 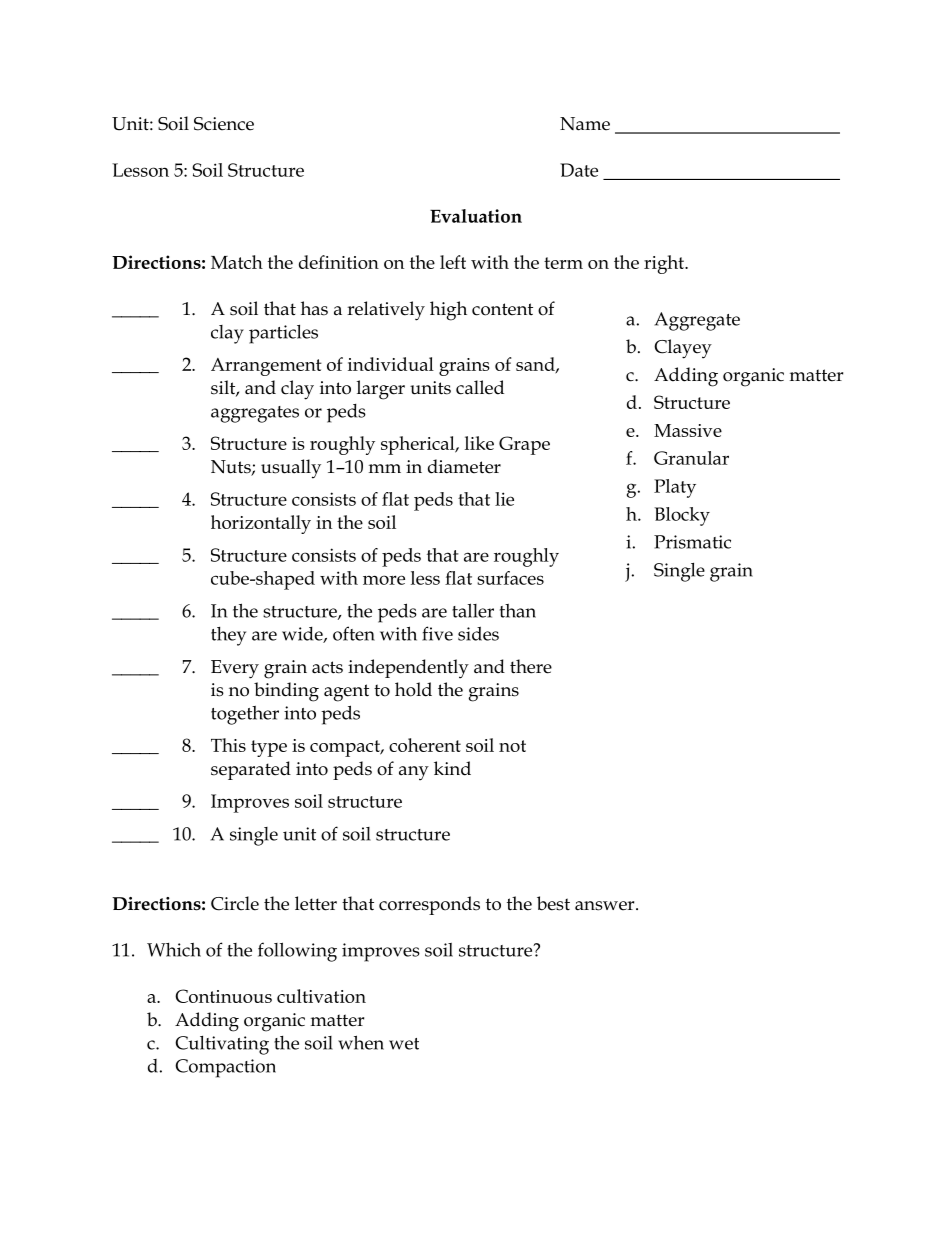 What do you see at coordinates (473, 610) in the image?
I see `taller` at bounding box center [473, 610].
